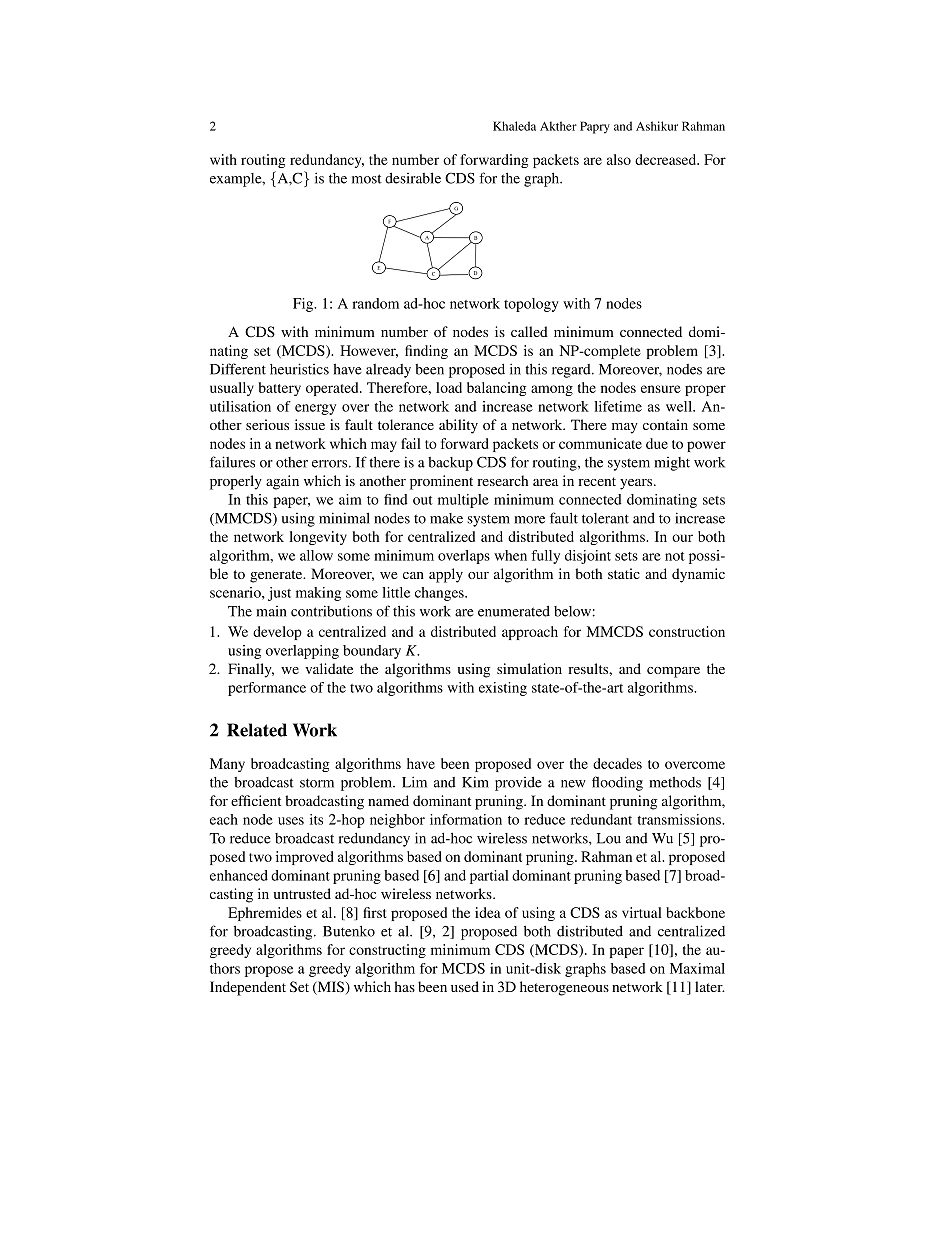 The height and width of the page is (1233, 952). What do you see at coordinates (624, 573) in the page?
I see `static` at bounding box center [624, 573].
